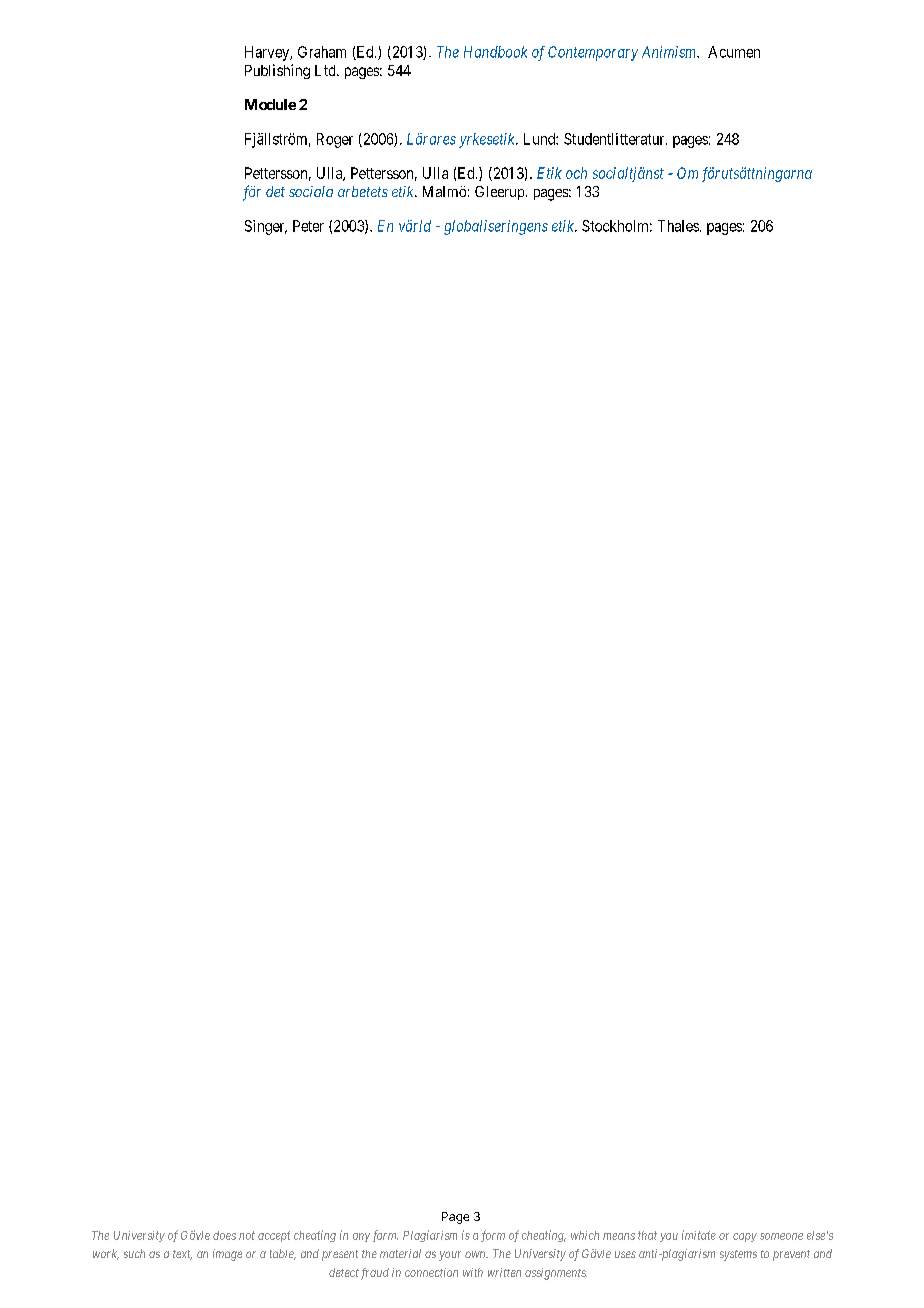 The width and height of the screenshot is (924, 1308). Describe the element at coordinates (576, 173) in the screenshot. I see `och` at that location.
